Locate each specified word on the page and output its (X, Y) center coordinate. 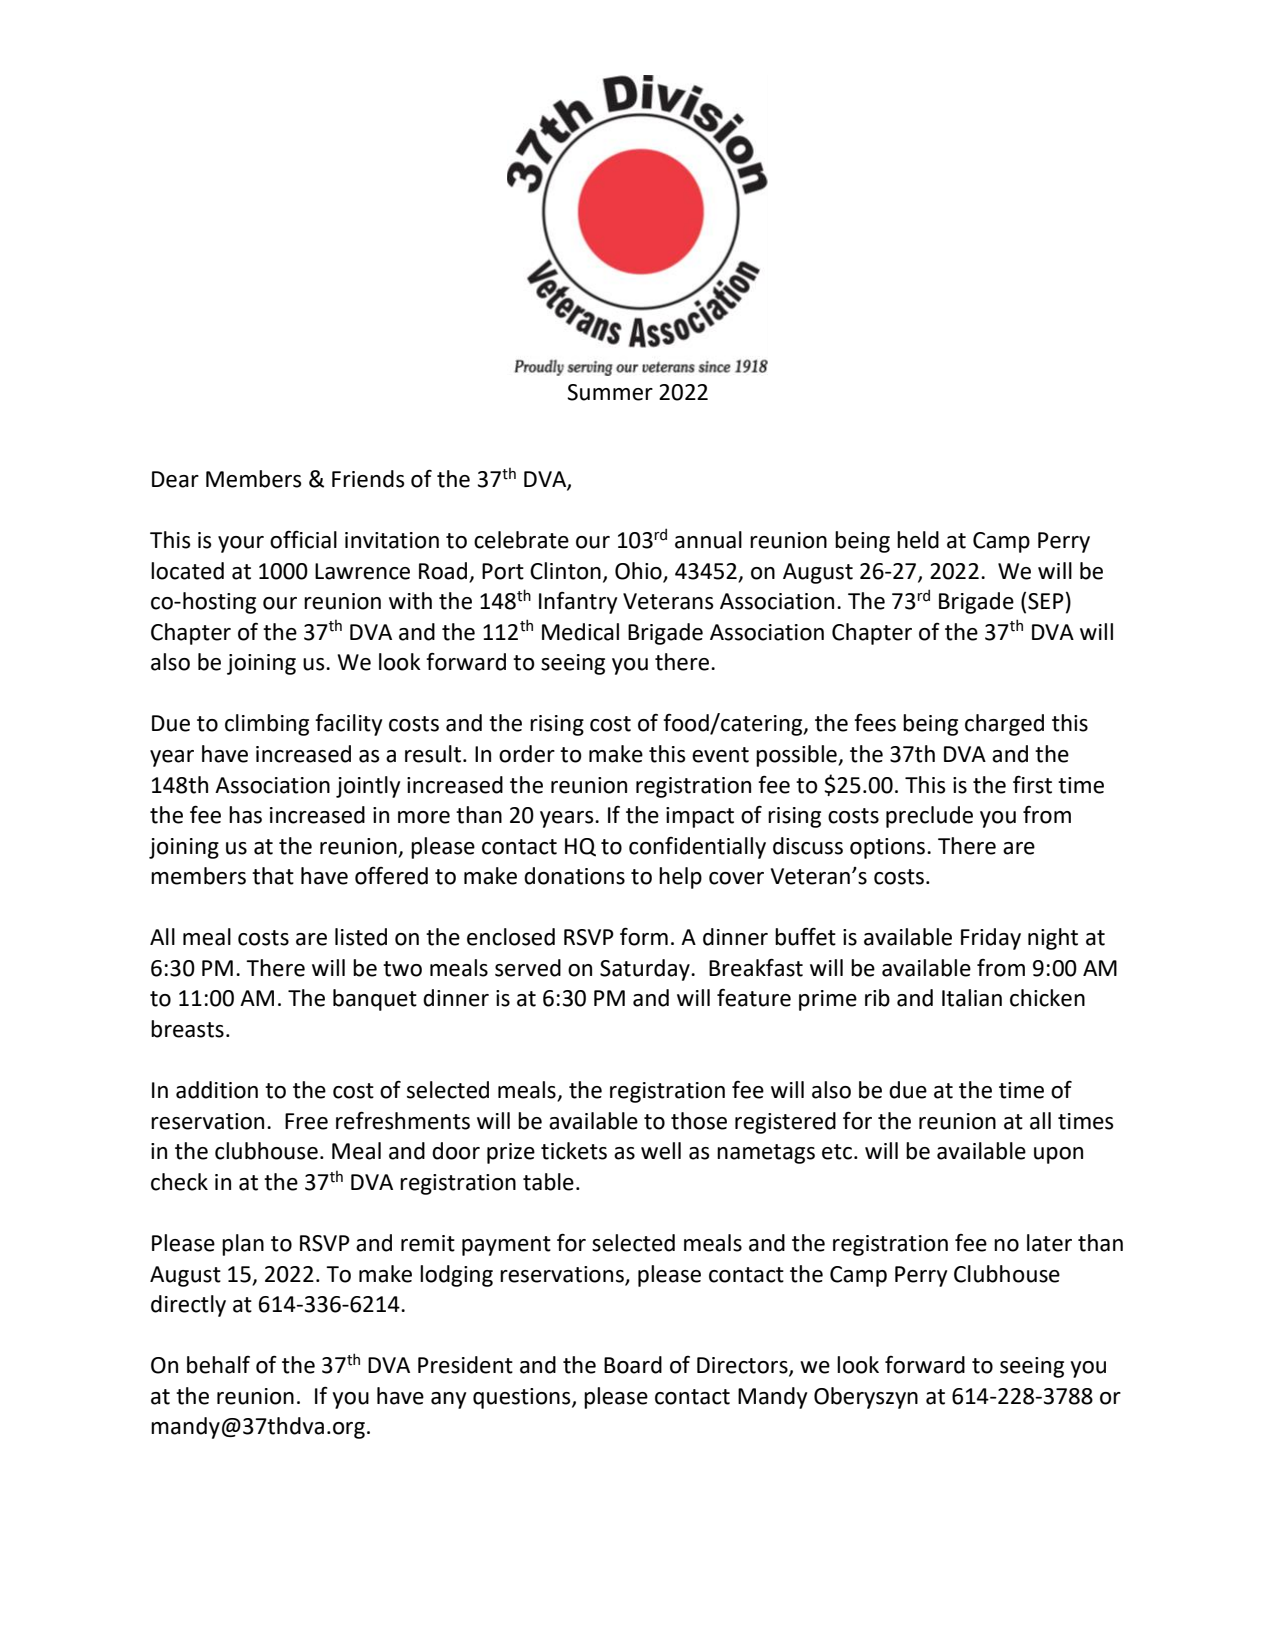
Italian (972, 998)
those (699, 1121)
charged (1004, 725)
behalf (218, 1365)
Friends (368, 479)
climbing (267, 725)
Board (633, 1365)
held (918, 540)
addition (217, 1090)
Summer (610, 392)
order (527, 754)
